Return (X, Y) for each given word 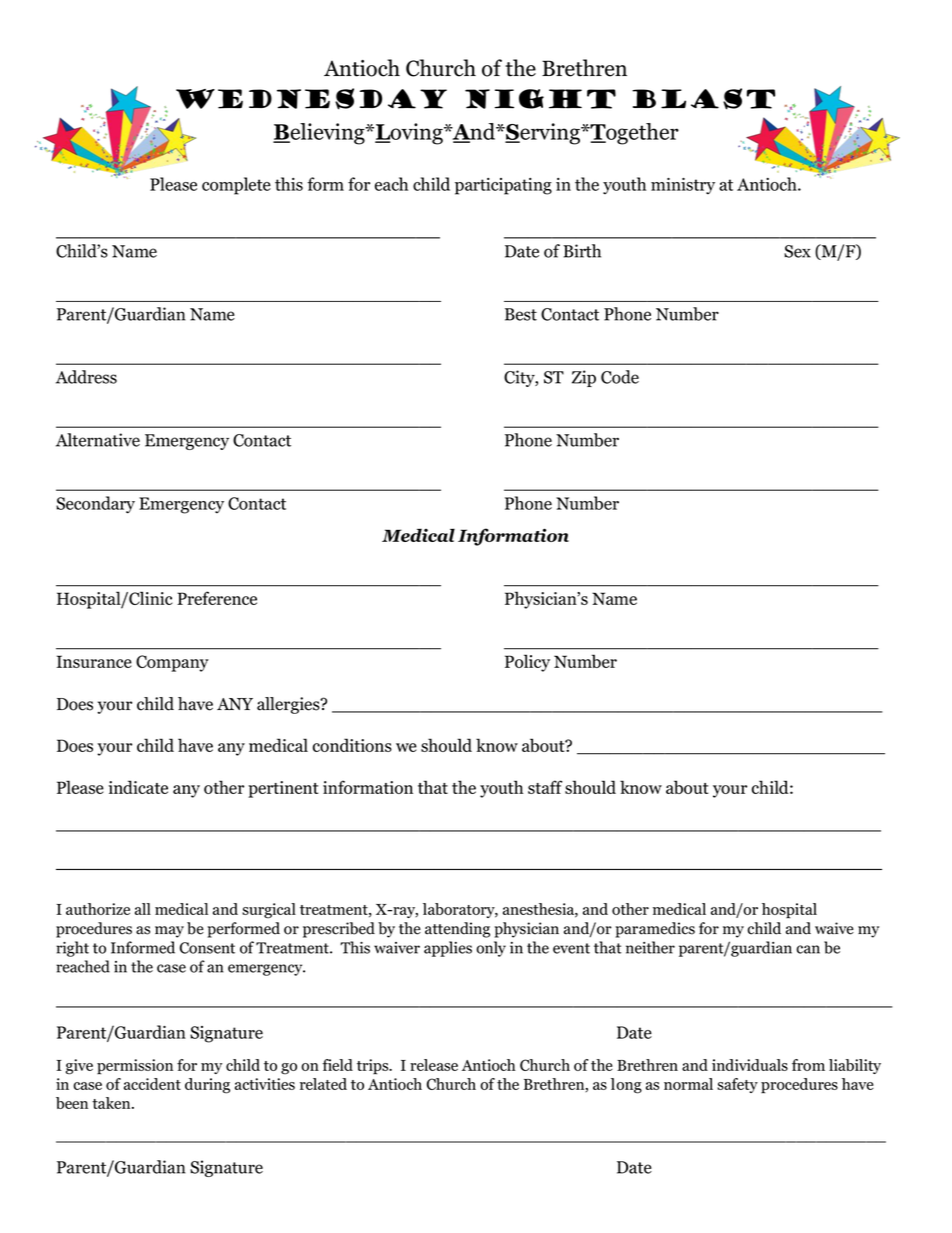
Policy (527, 663)
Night (540, 99)
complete (236, 186)
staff (545, 787)
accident (152, 1084)
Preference (217, 598)
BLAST (703, 99)
